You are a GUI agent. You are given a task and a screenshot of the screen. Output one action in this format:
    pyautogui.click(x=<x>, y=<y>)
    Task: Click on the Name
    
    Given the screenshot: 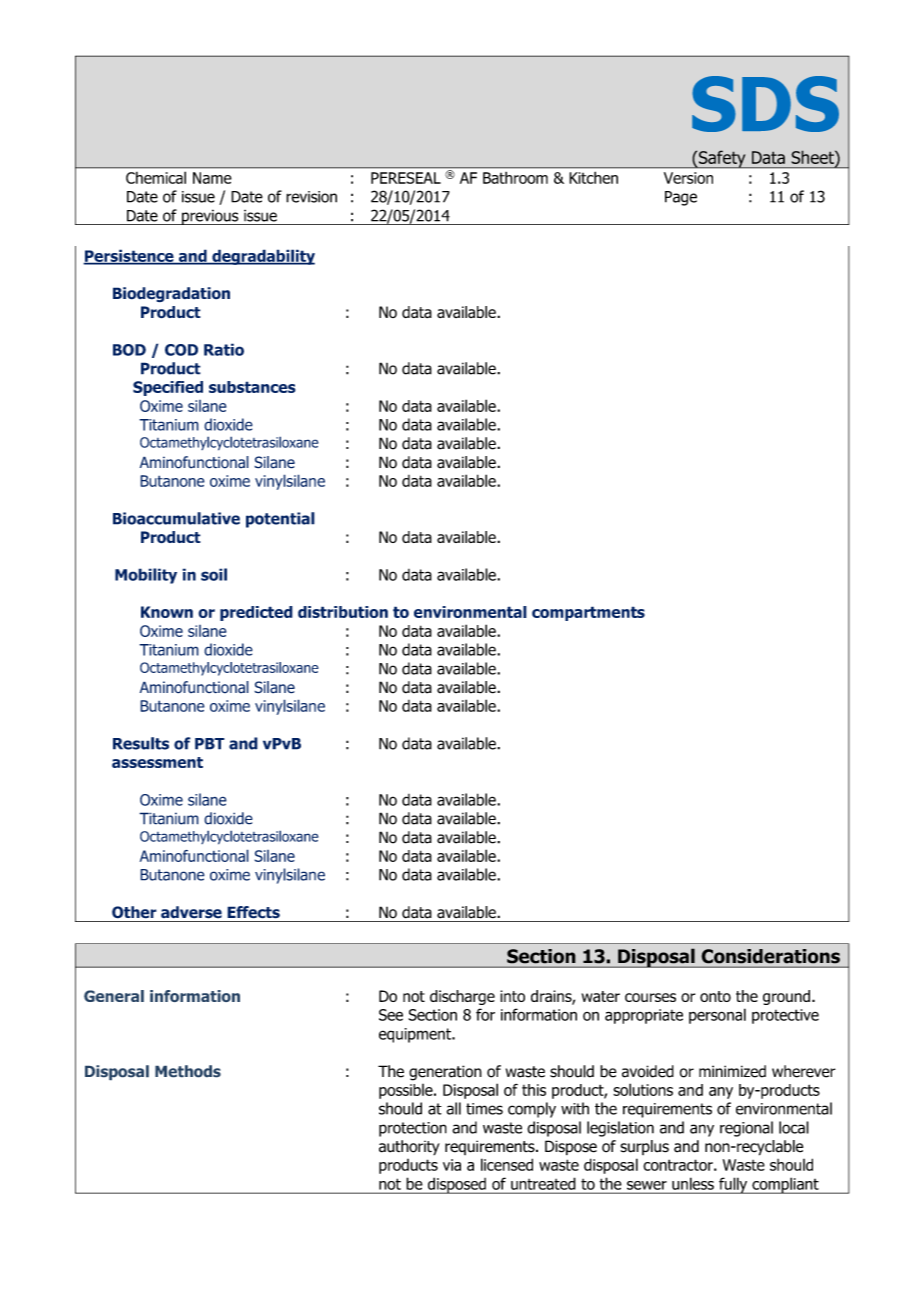 What is the action you would take?
    pyautogui.click(x=212, y=178)
